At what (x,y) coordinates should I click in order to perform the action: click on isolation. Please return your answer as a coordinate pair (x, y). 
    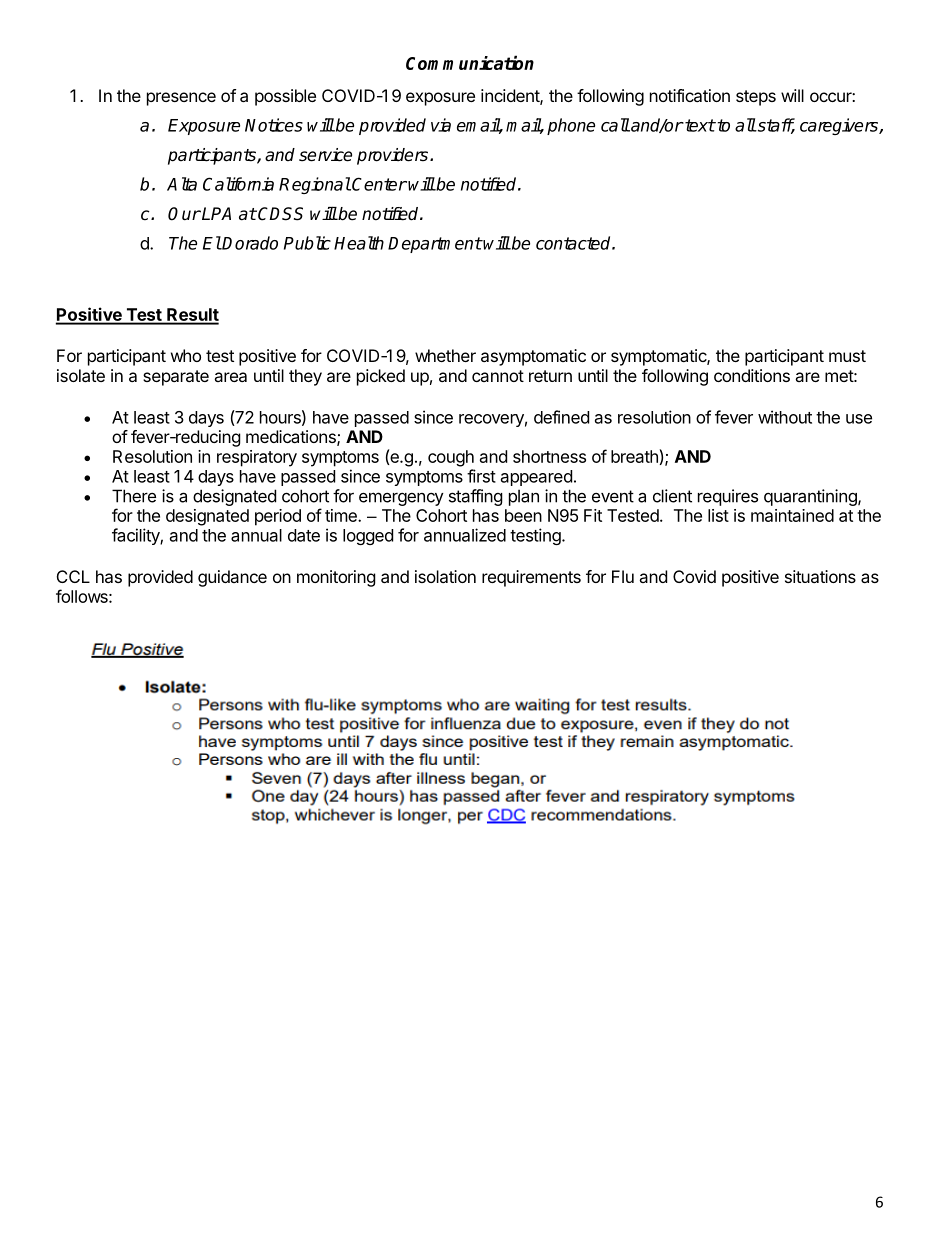
    Looking at the image, I should click on (445, 576).
